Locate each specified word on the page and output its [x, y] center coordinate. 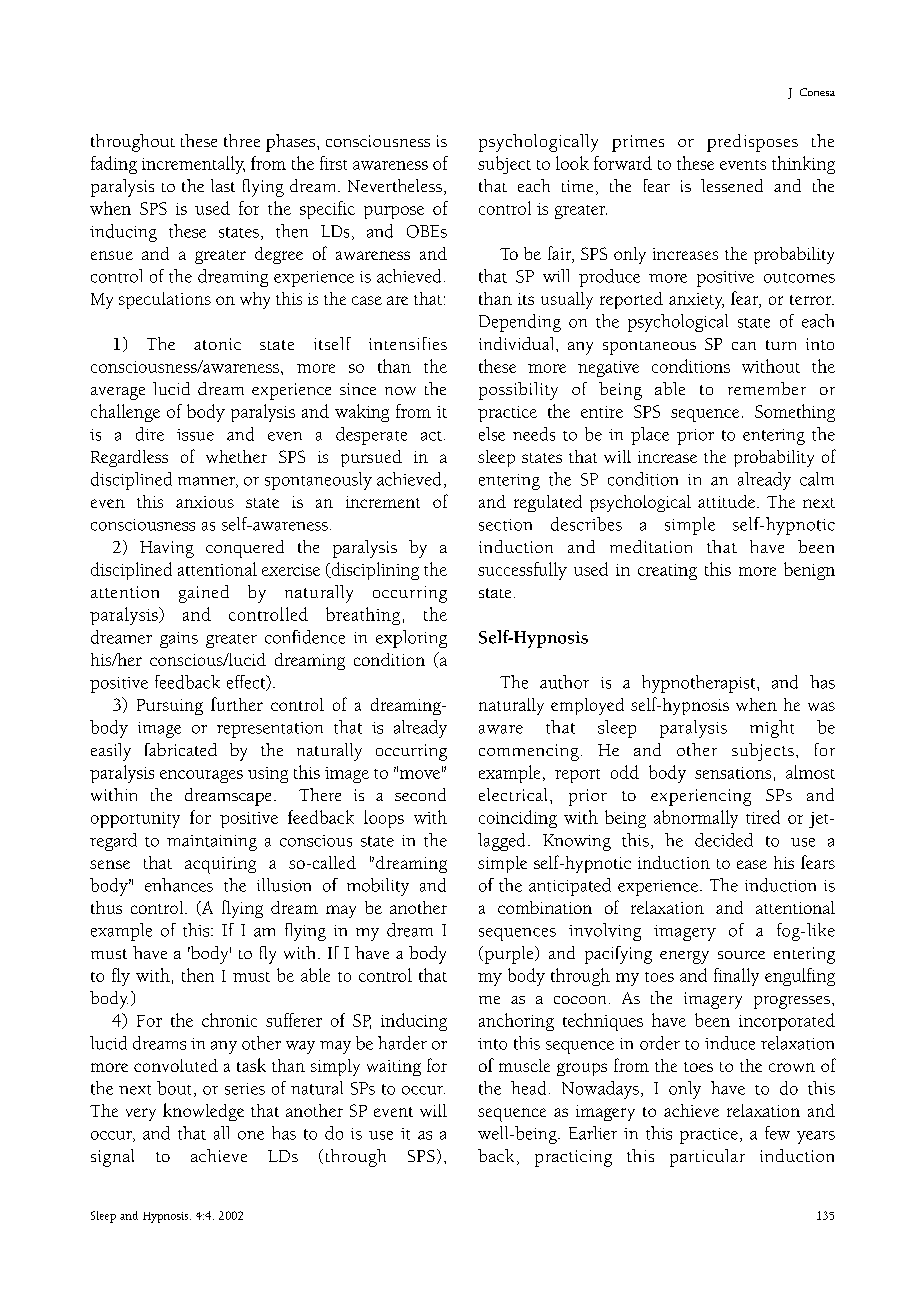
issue [195, 435]
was [821, 706]
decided [724, 840]
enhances [179, 885]
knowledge [203, 1112]
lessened [732, 185]
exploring [411, 639]
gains [179, 640]
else [492, 434]
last [223, 185]
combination [545, 907]
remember [767, 388]
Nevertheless [395, 185]
